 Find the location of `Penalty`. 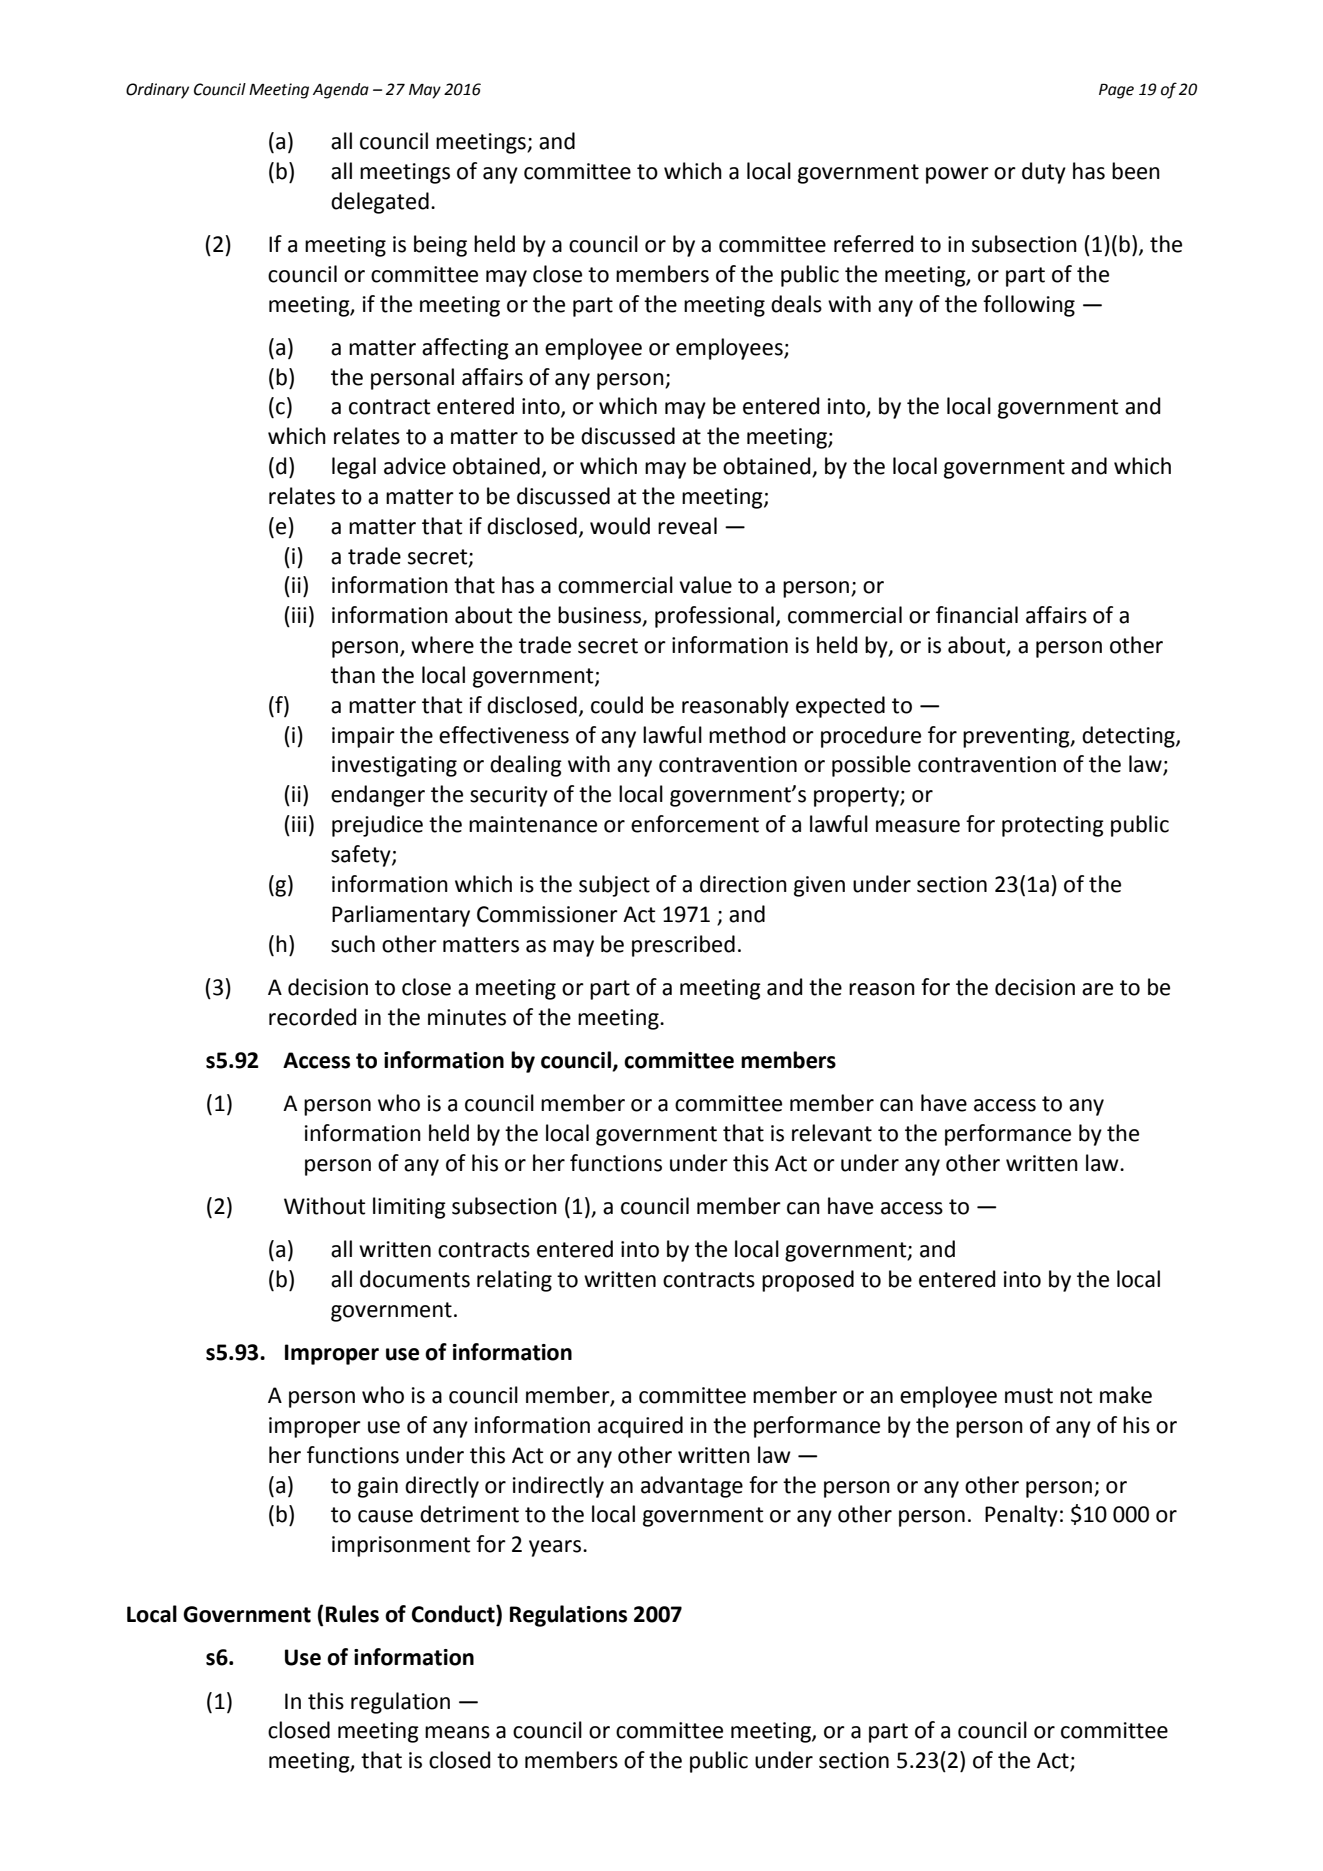

Penalty is located at coordinates (1021, 1516).
